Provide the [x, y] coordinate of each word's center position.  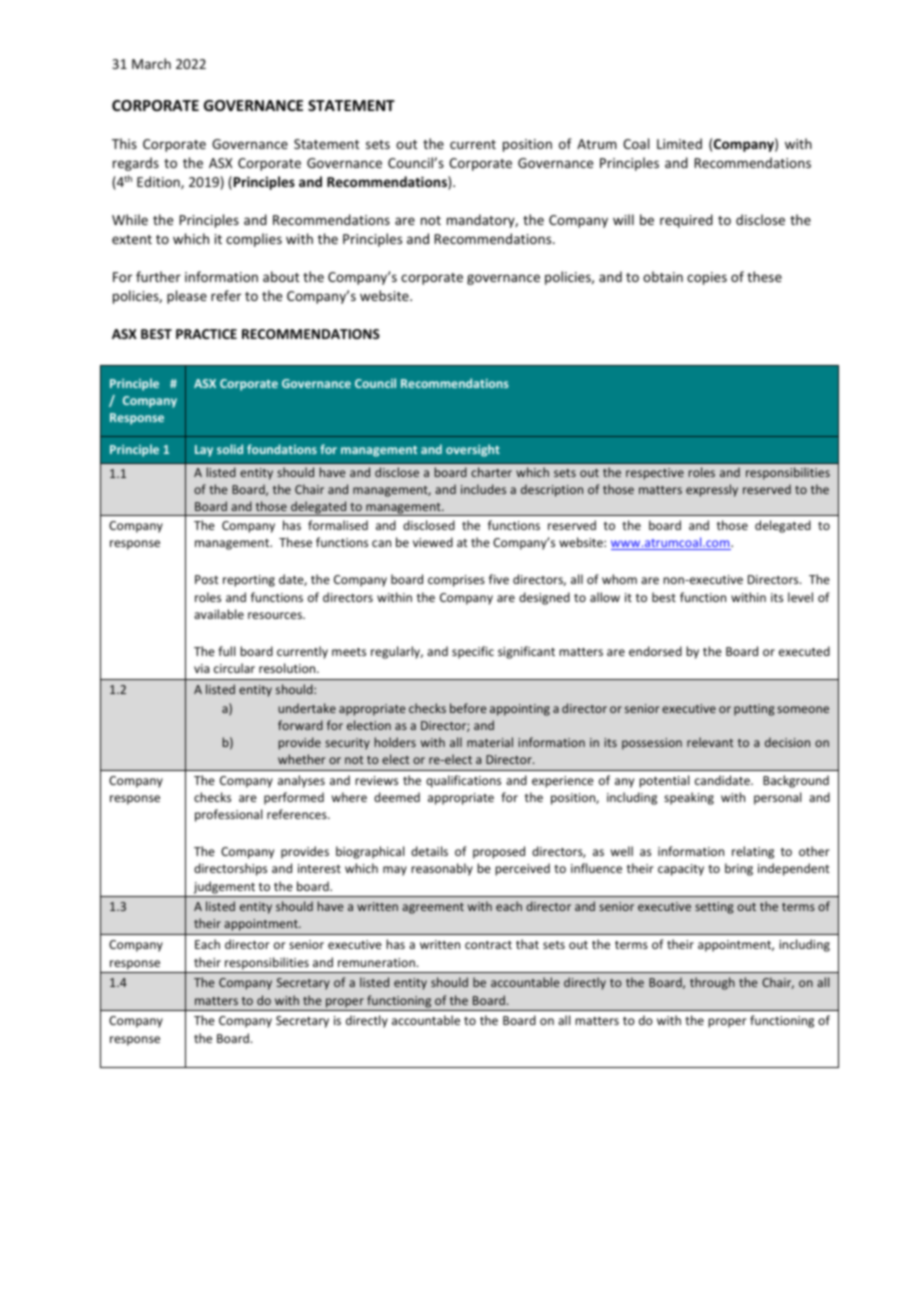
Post [207, 579]
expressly [712, 490]
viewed [433, 542]
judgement [224, 887]
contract [488, 945]
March [151, 63]
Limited [679, 143]
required [686, 221]
